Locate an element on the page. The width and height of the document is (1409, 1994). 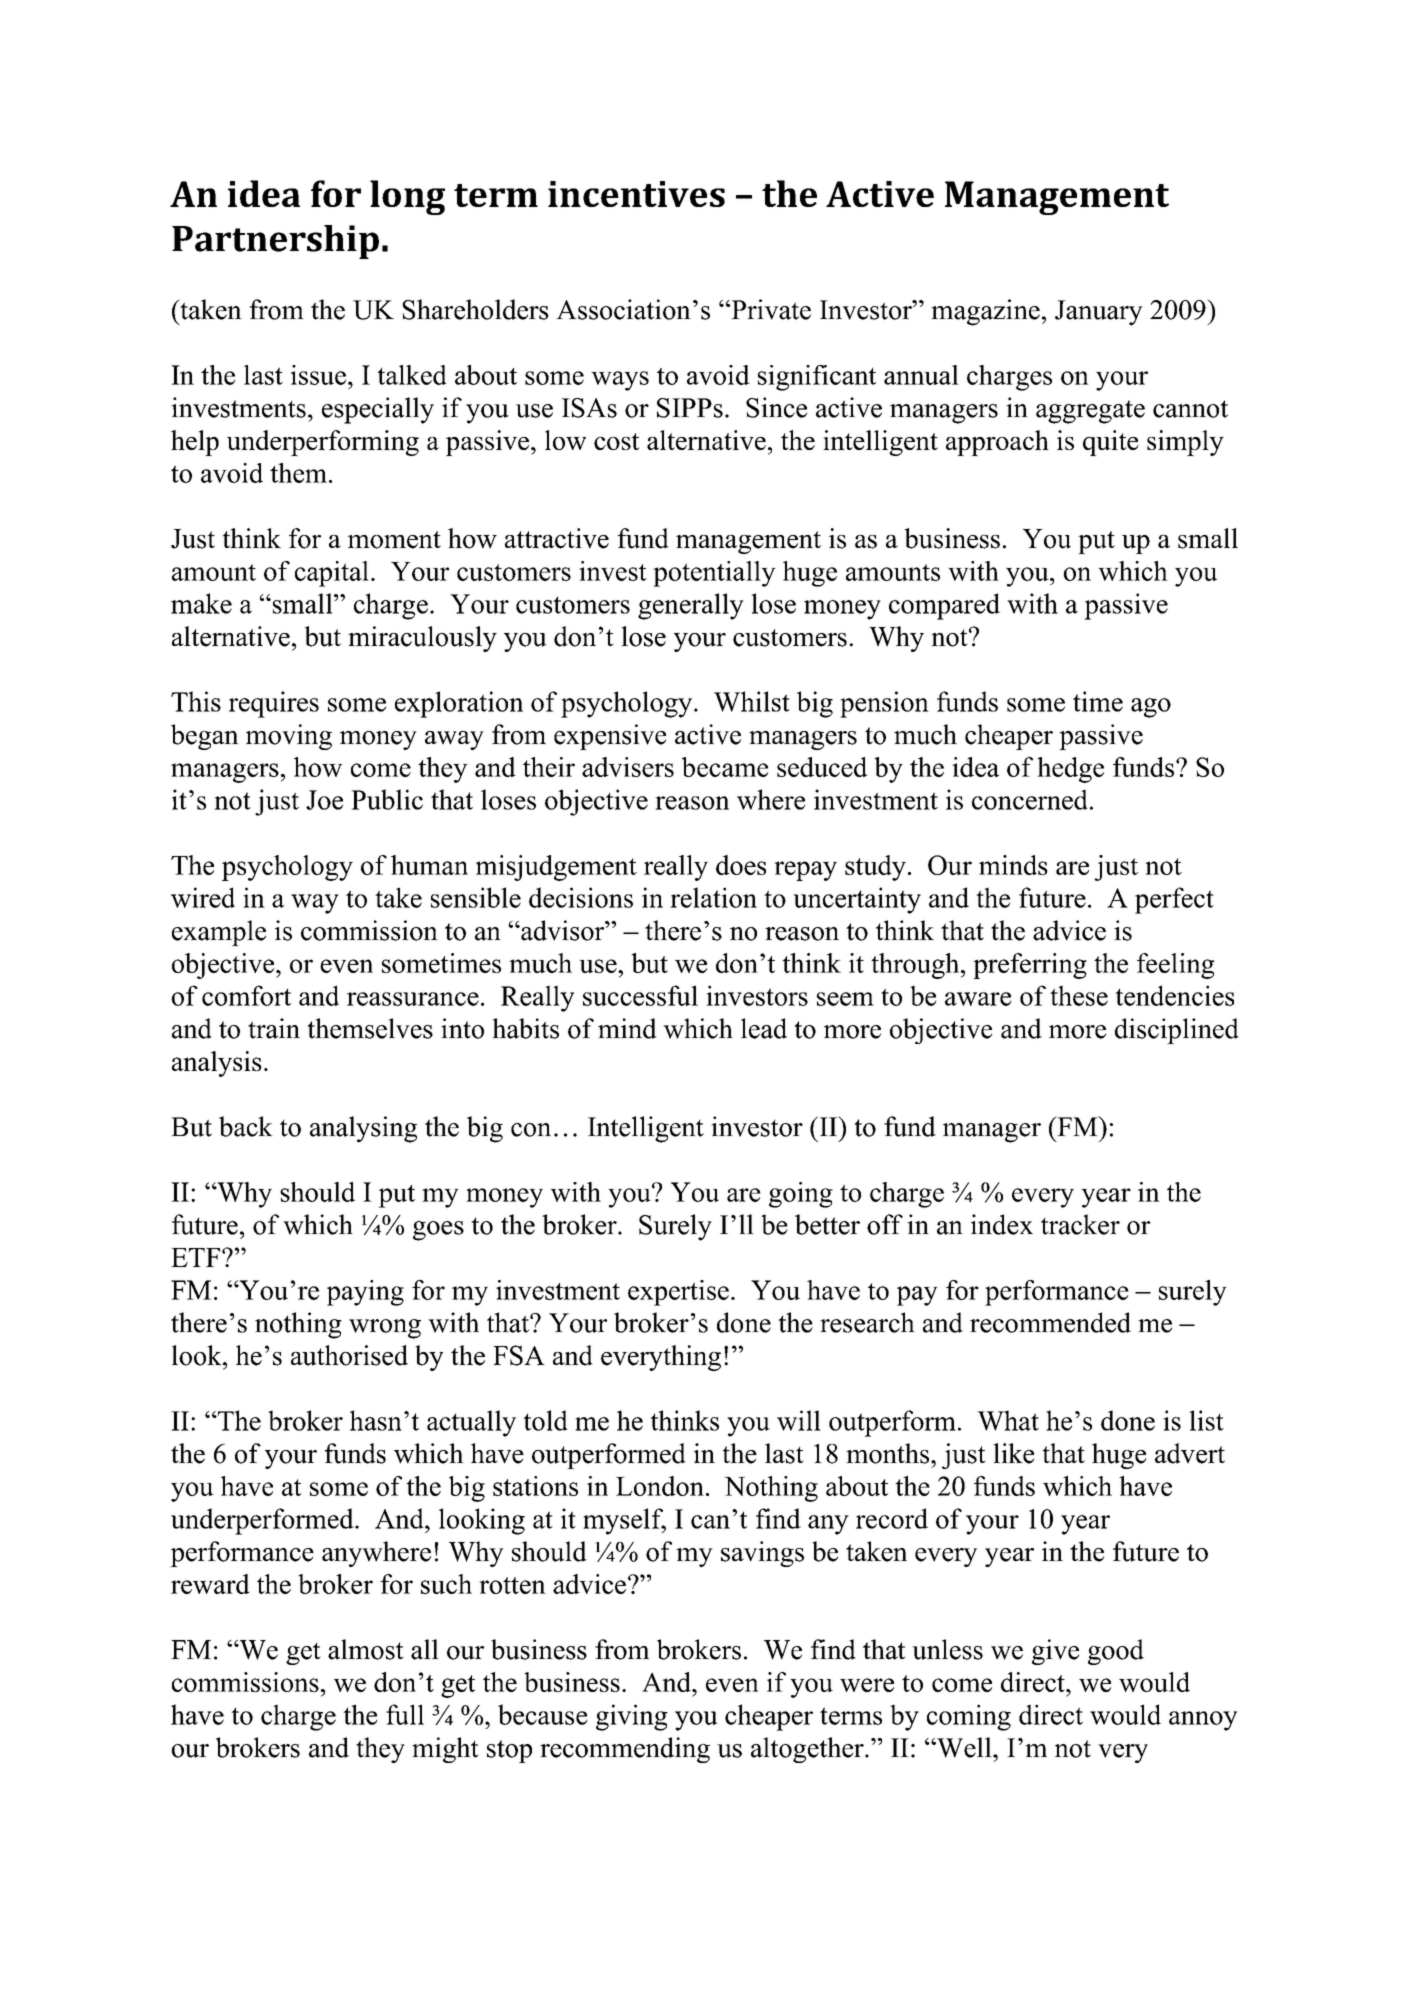
giving is located at coordinates (632, 1717).
